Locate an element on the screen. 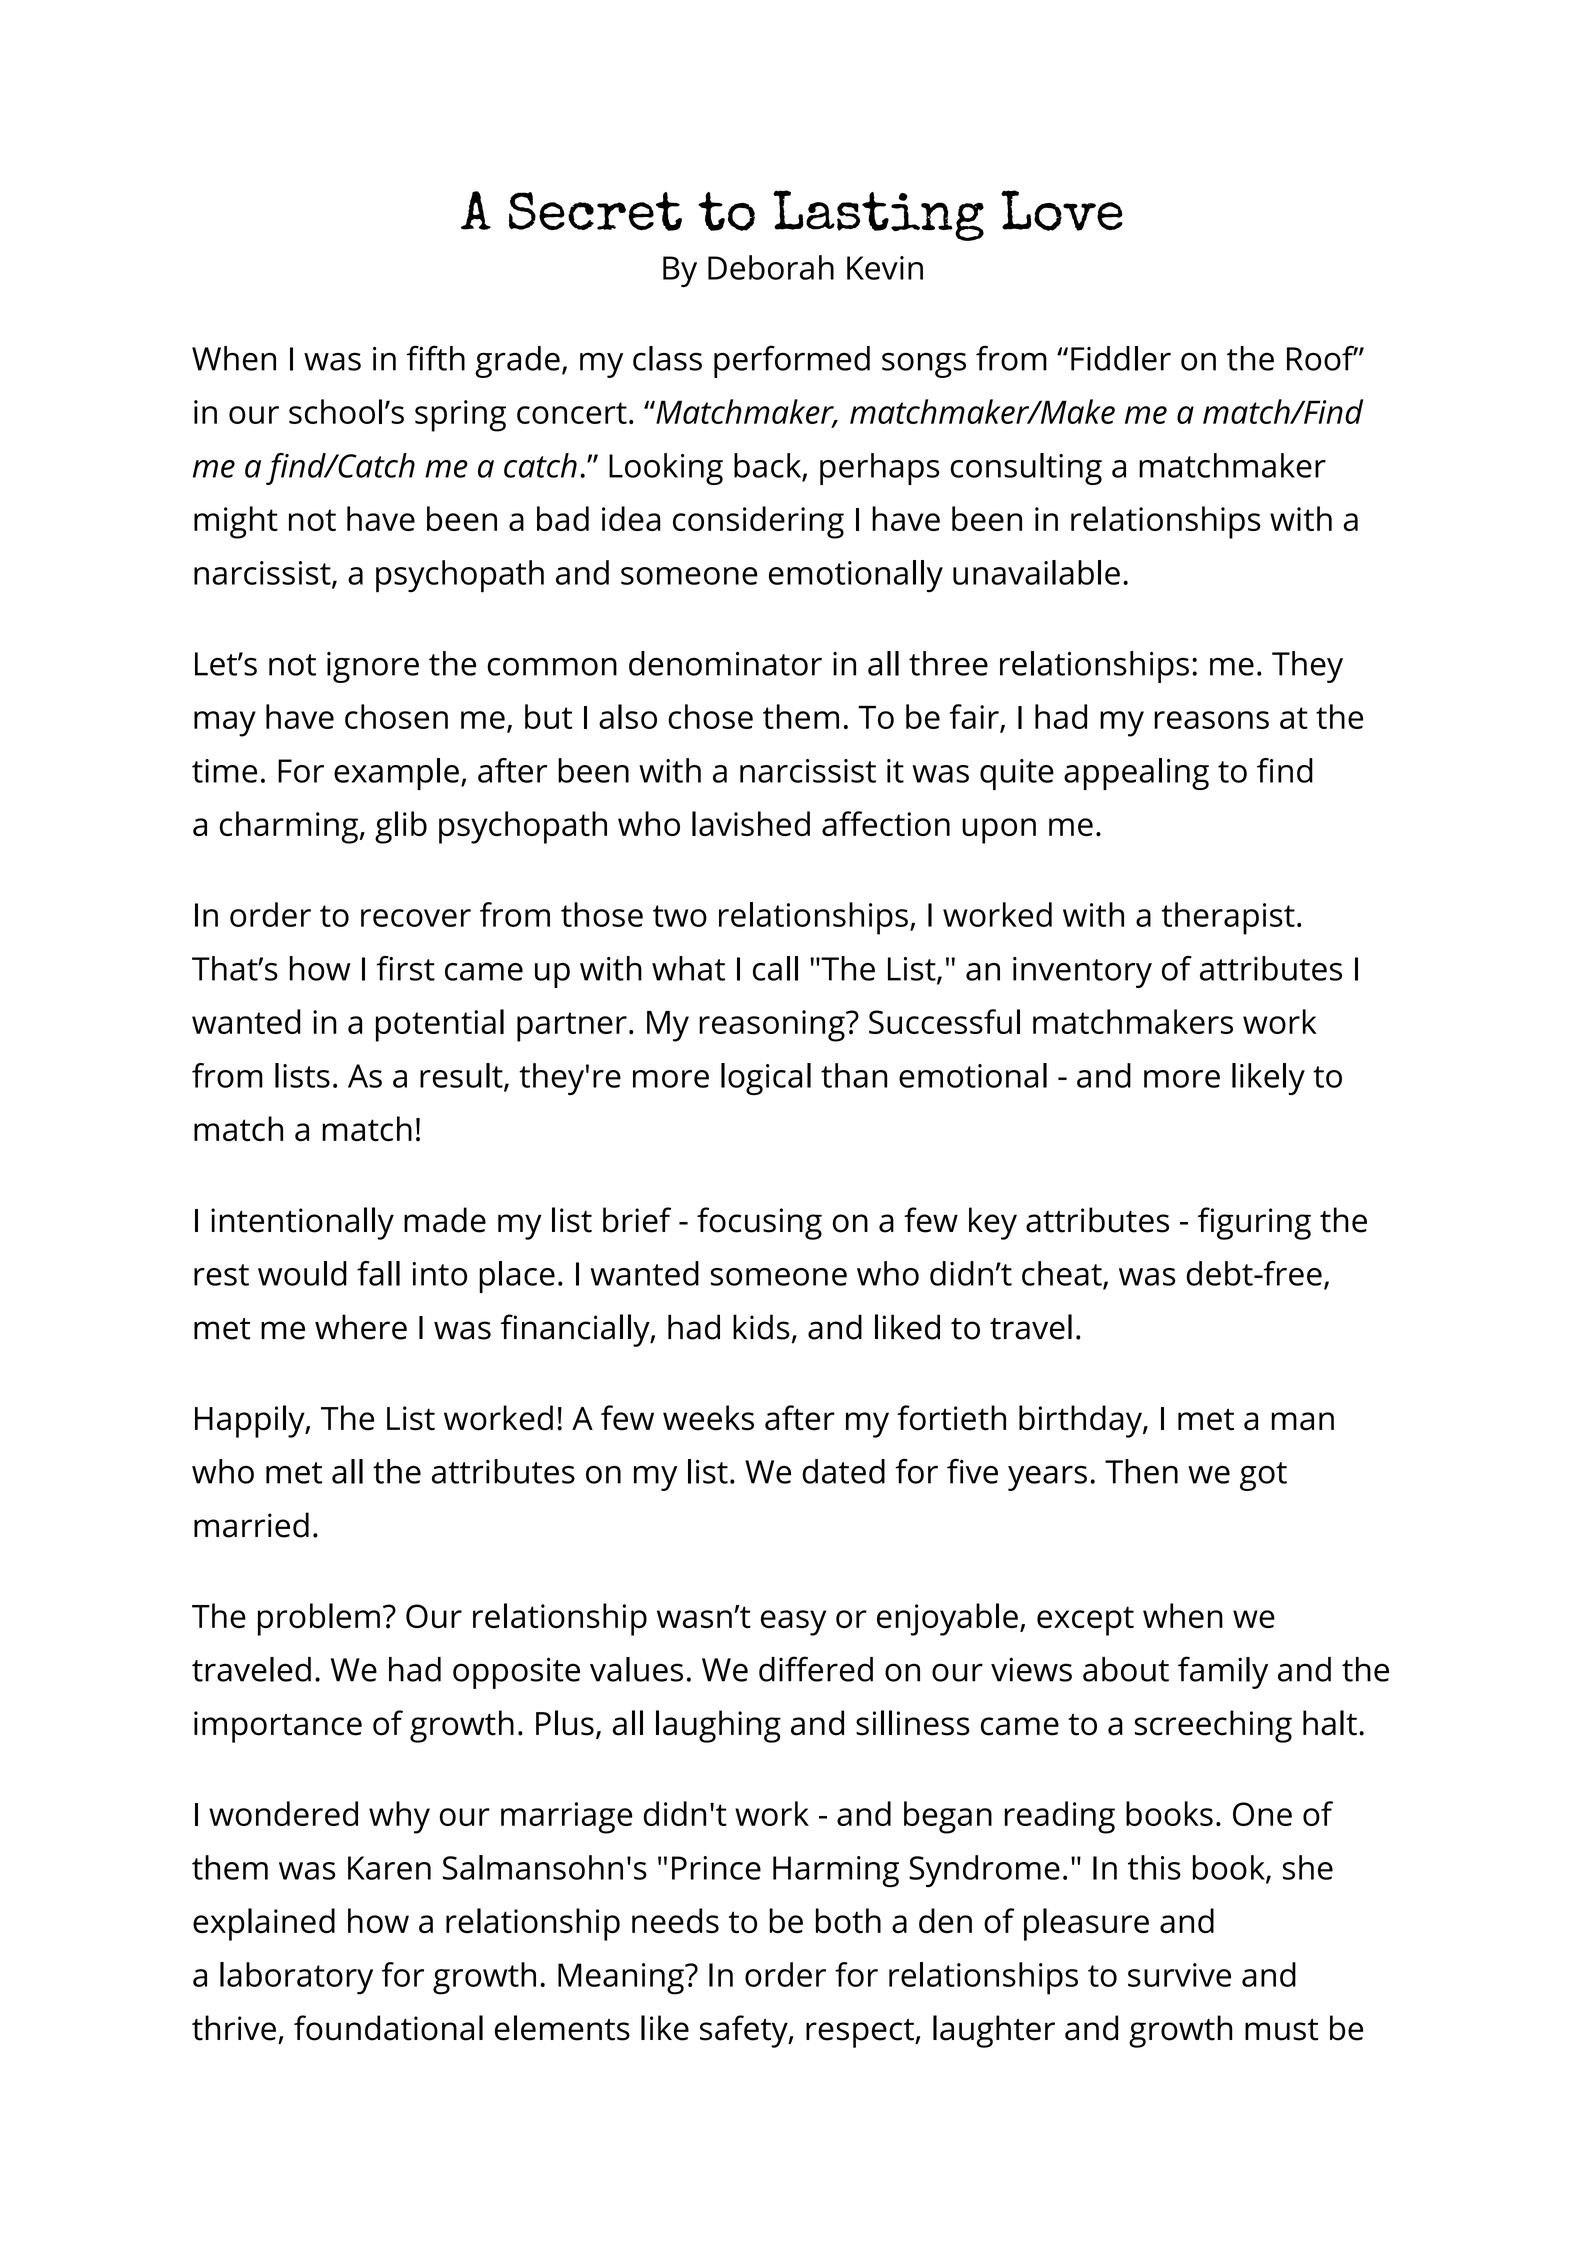 This screenshot has height=2243, width=1586. where is located at coordinates (361, 1327).
